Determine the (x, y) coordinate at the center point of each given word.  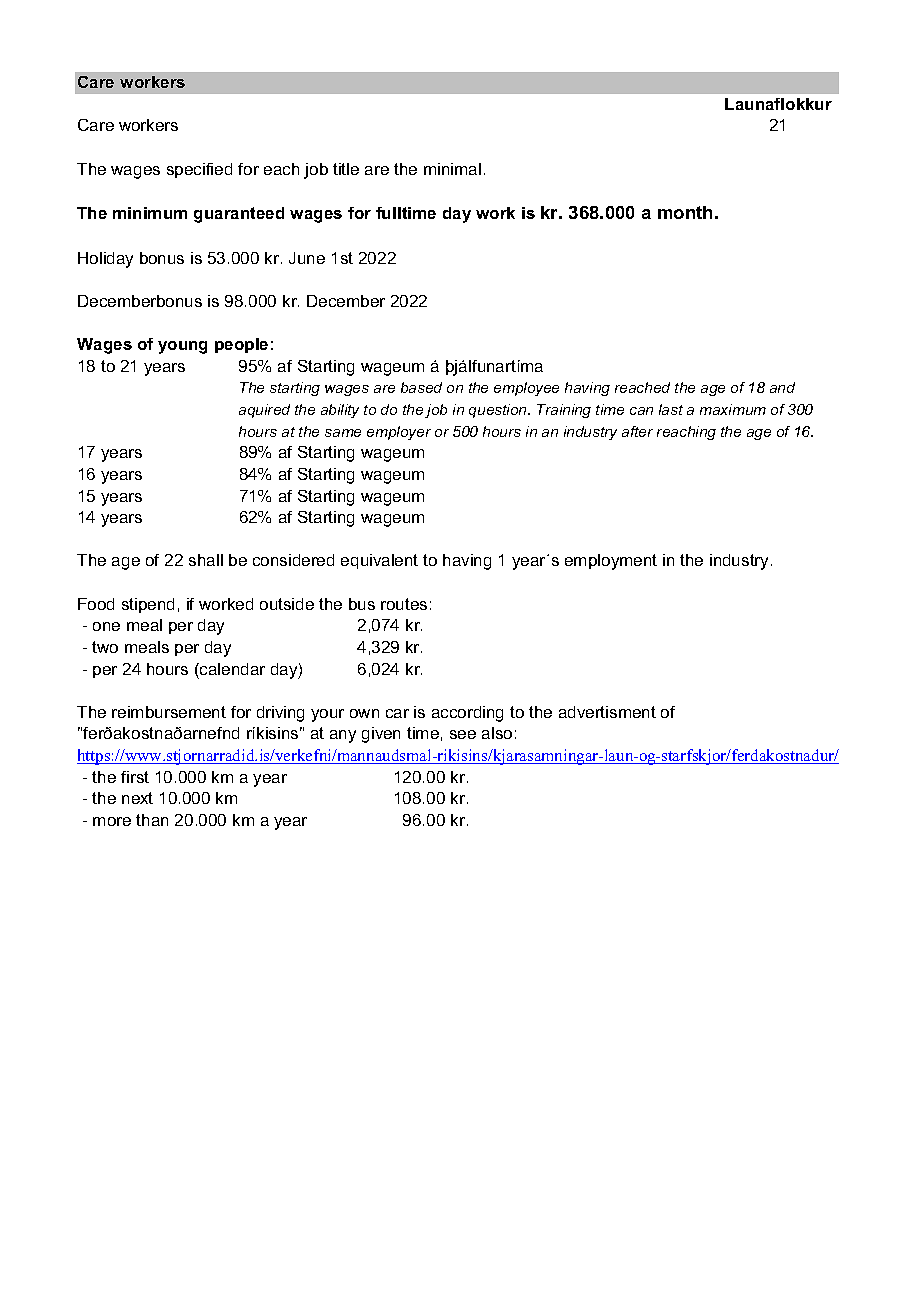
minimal (452, 169)
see (463, 734)
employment (611, 562)
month (685, 212)
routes (404, 604)
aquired (264, 411)
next (137, 798)
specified (199, 170)
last (671, 409)
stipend (148, 605)
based (421, 387)
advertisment (607, 712)
